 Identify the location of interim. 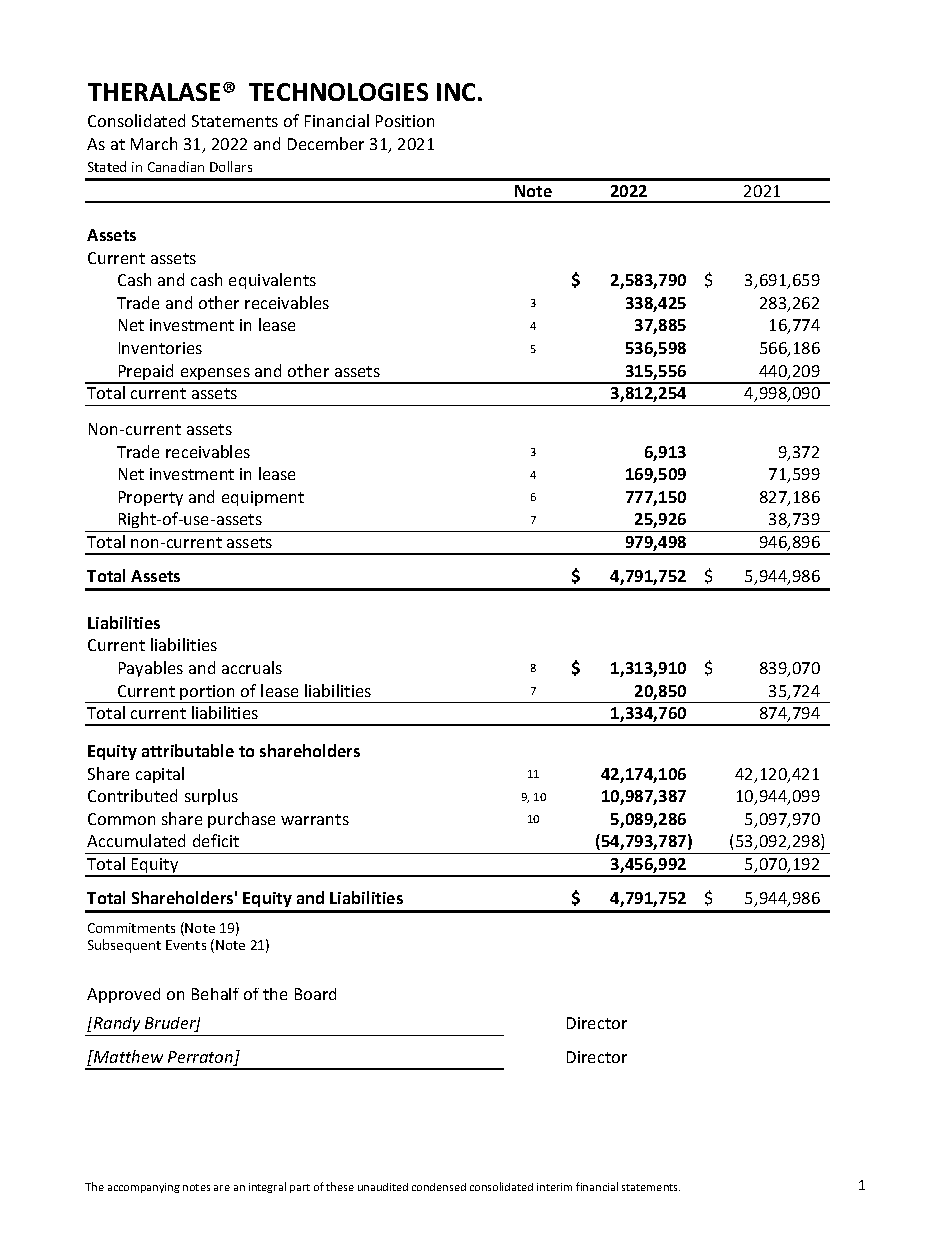
(554, 1187).
